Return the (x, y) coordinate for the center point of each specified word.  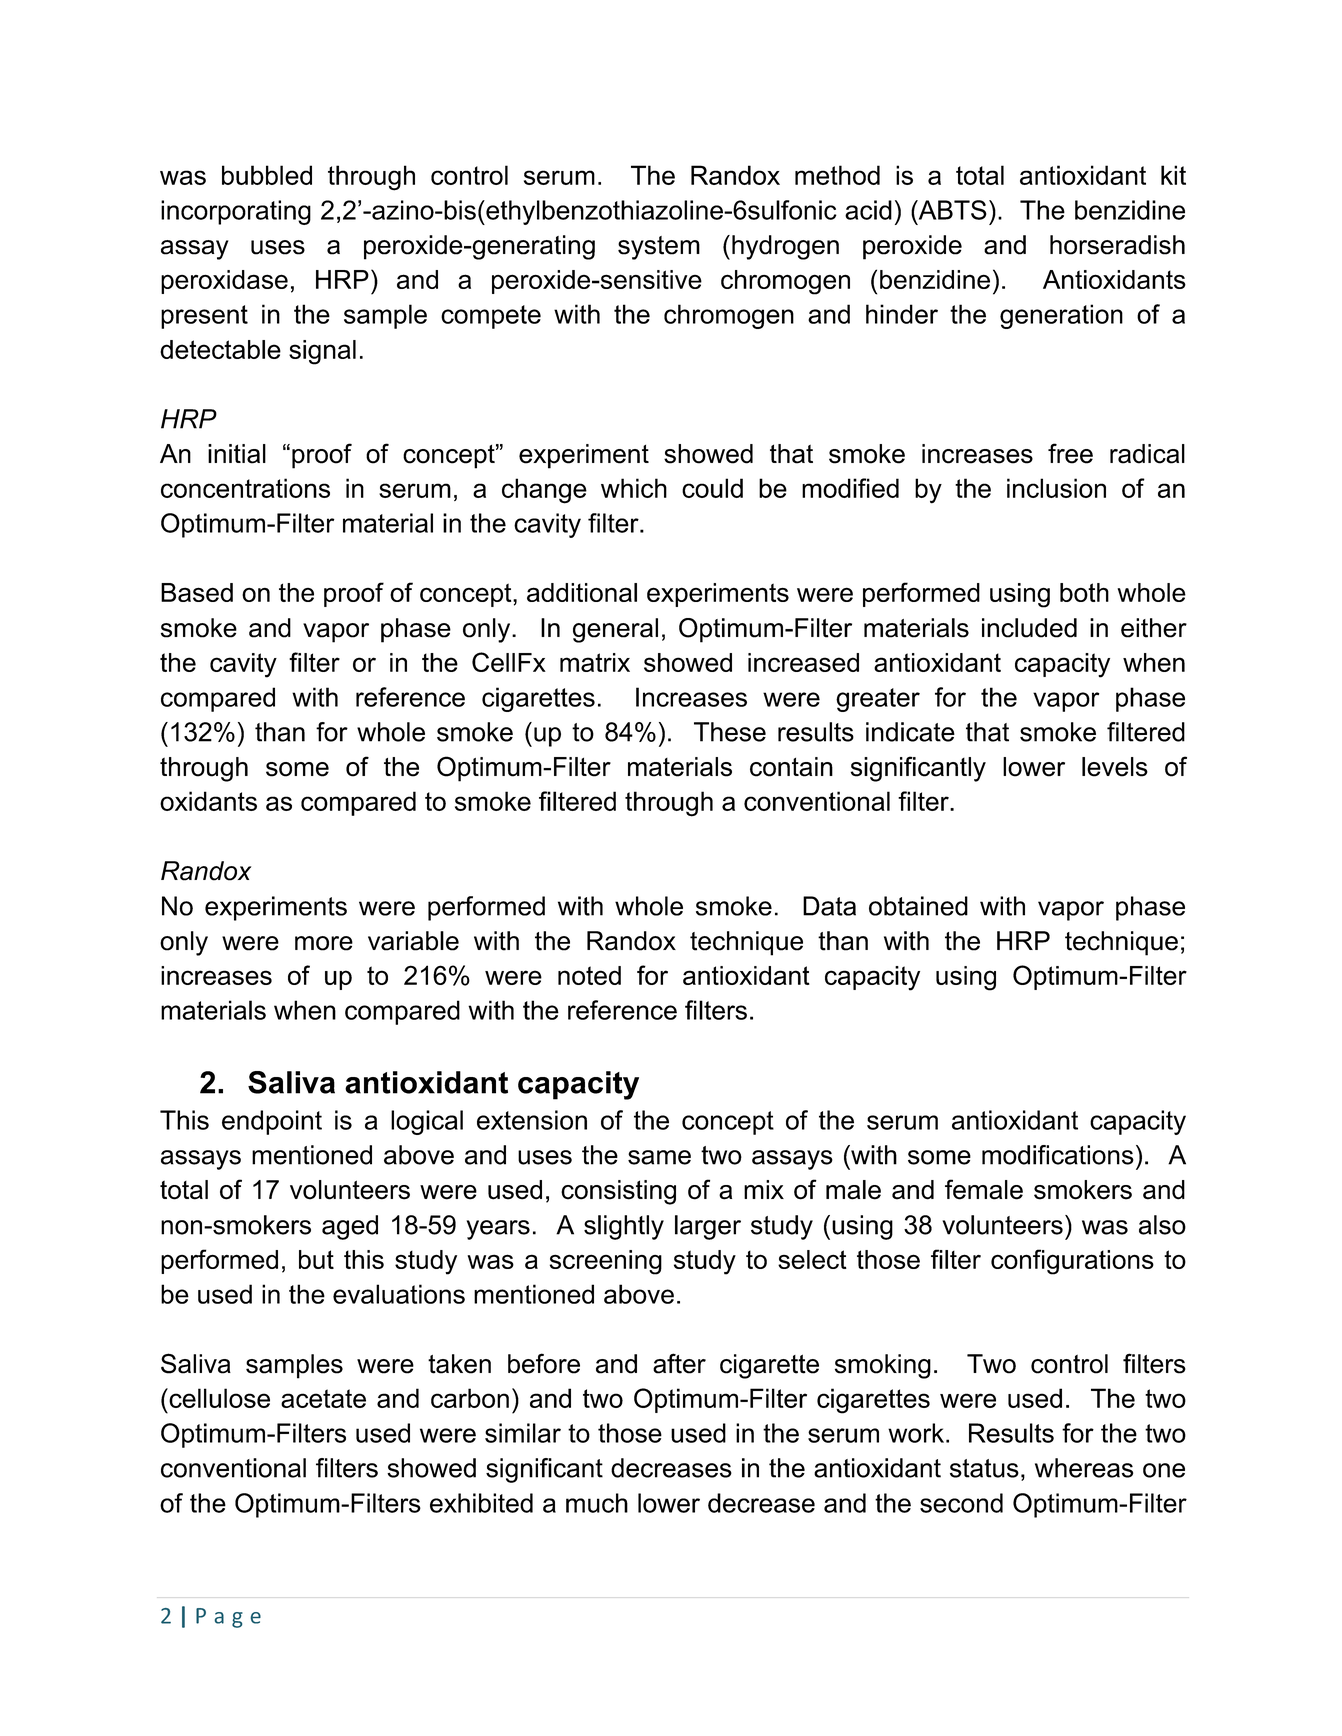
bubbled (267, 175)
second (961, 1503)
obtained (918, 906)
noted (589, 975)
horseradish (1117, 245)
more (324, 943)
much (597, 1503)
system (659, 248)
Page (228, 1618)
